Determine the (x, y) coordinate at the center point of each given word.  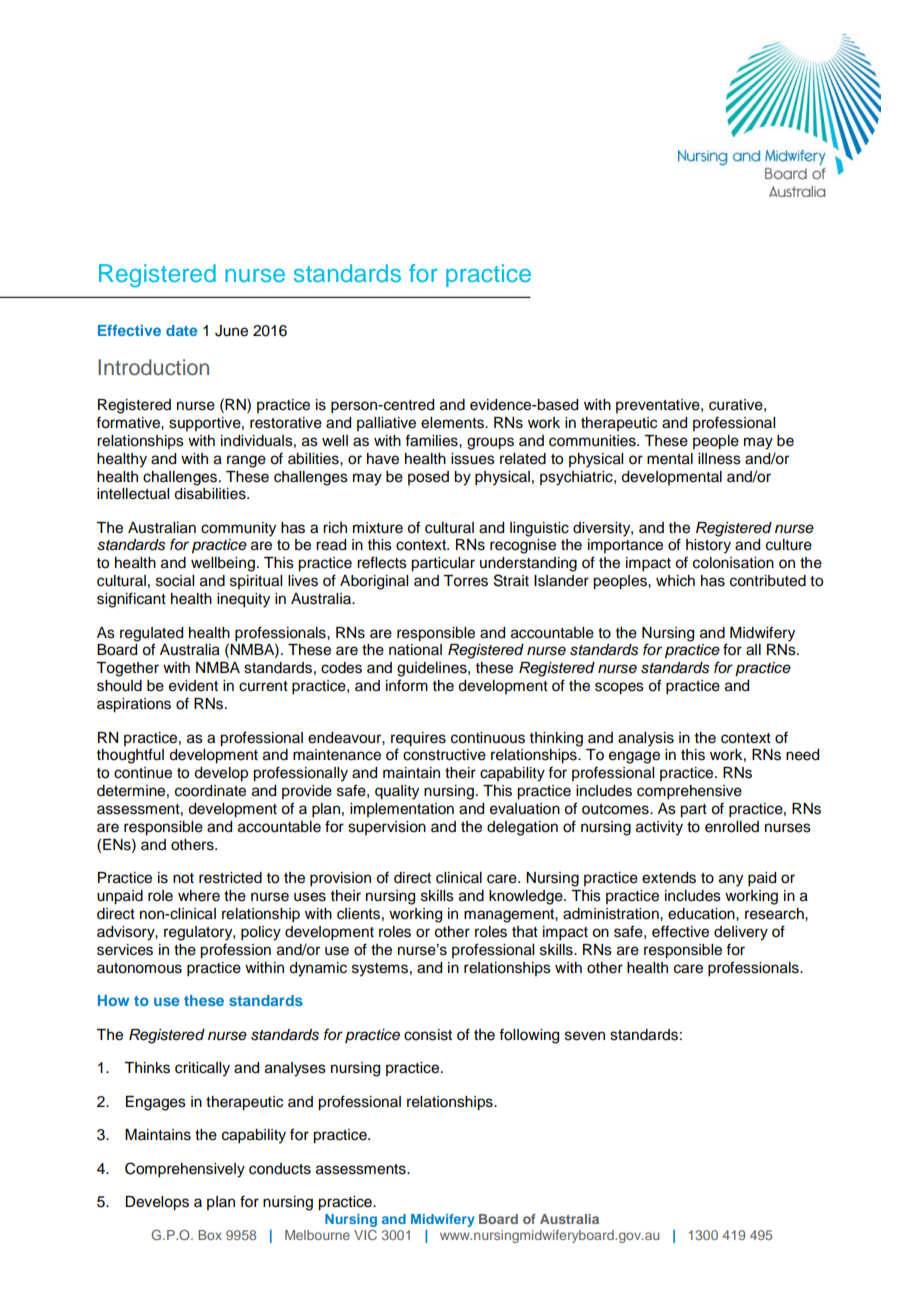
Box (210, 1235)
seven (585, 1036)
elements (453, 423)
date (181, 330)
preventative (659, 406)
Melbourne (317, 1235)
